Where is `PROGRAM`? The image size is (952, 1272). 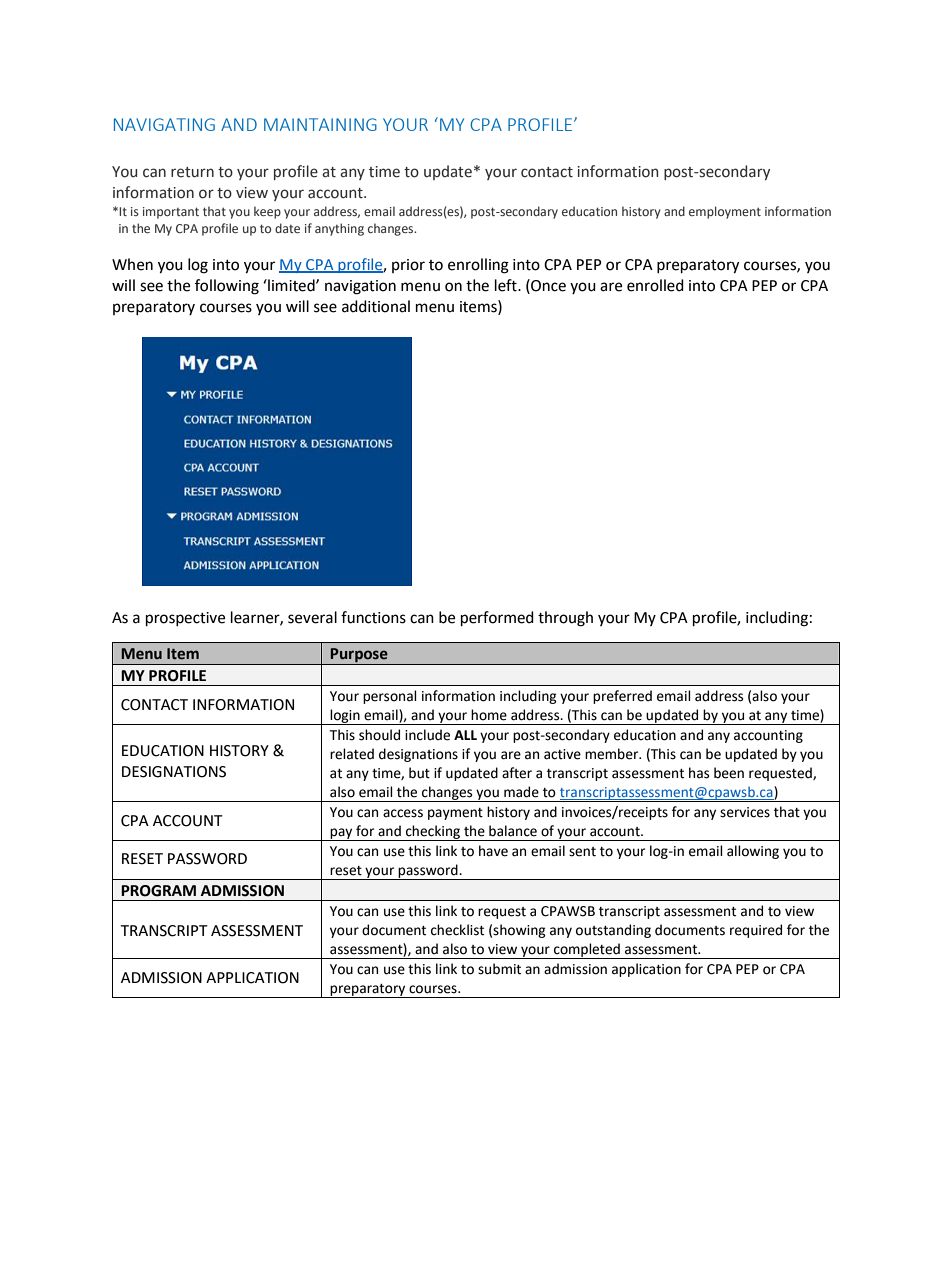
PROGRAM is located at coordinates (158, 891).
